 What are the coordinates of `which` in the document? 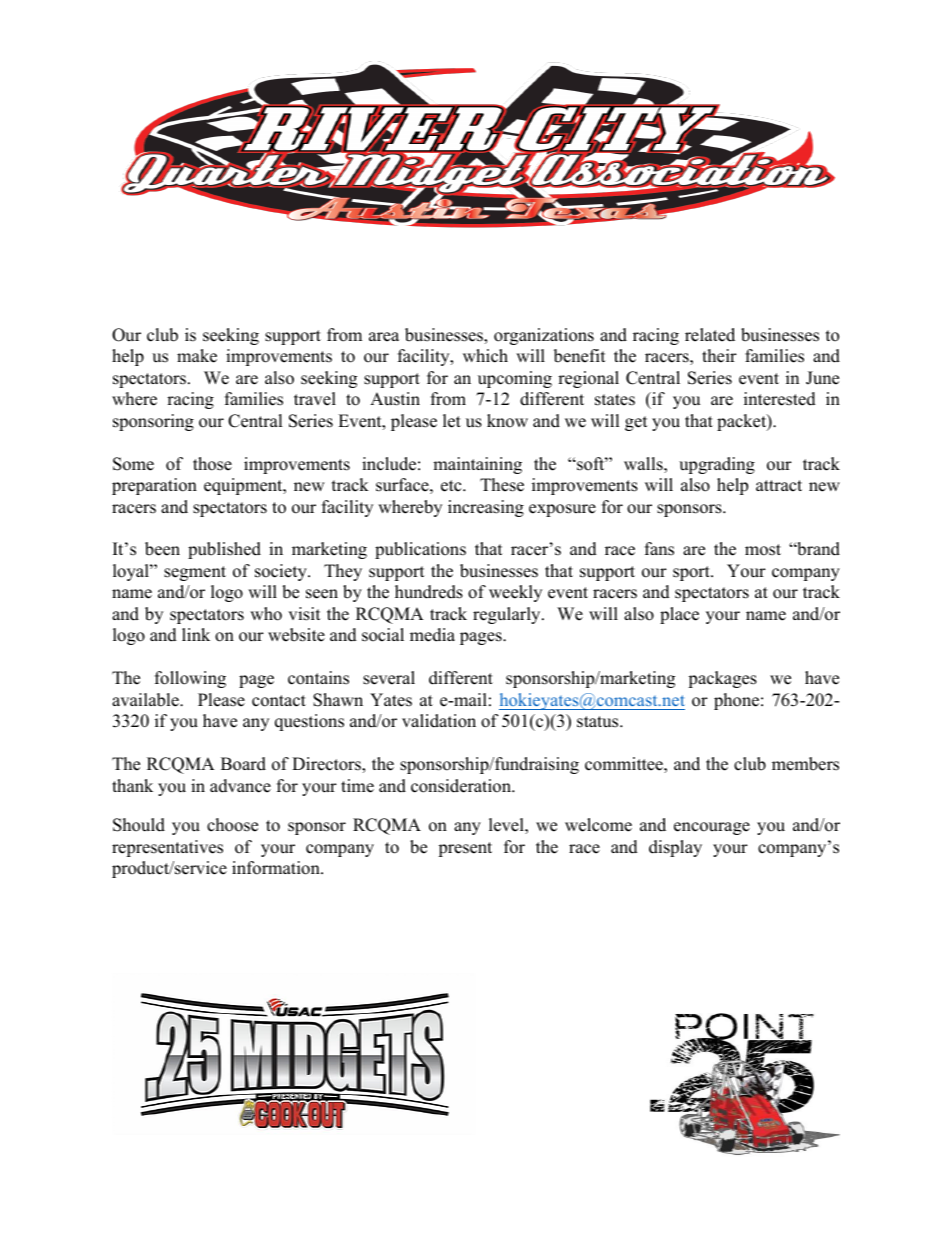 It's located at (485, 356).
